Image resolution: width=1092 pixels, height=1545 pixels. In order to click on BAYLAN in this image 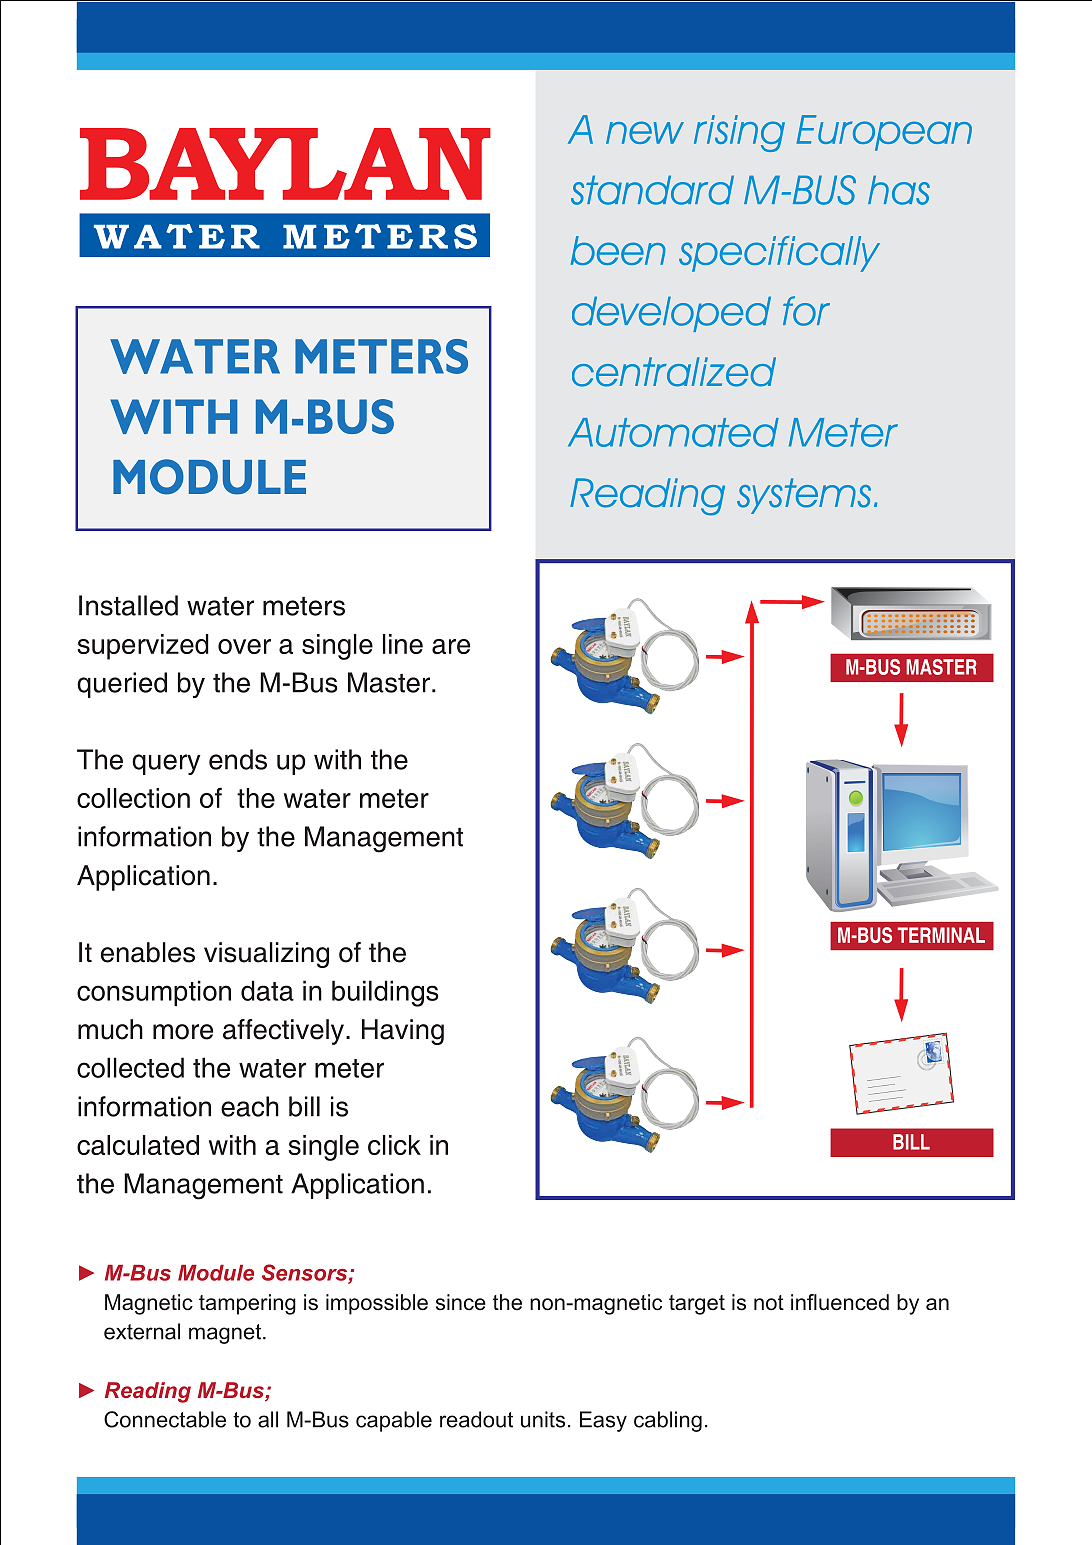, I will do `click(285, 164)`.
